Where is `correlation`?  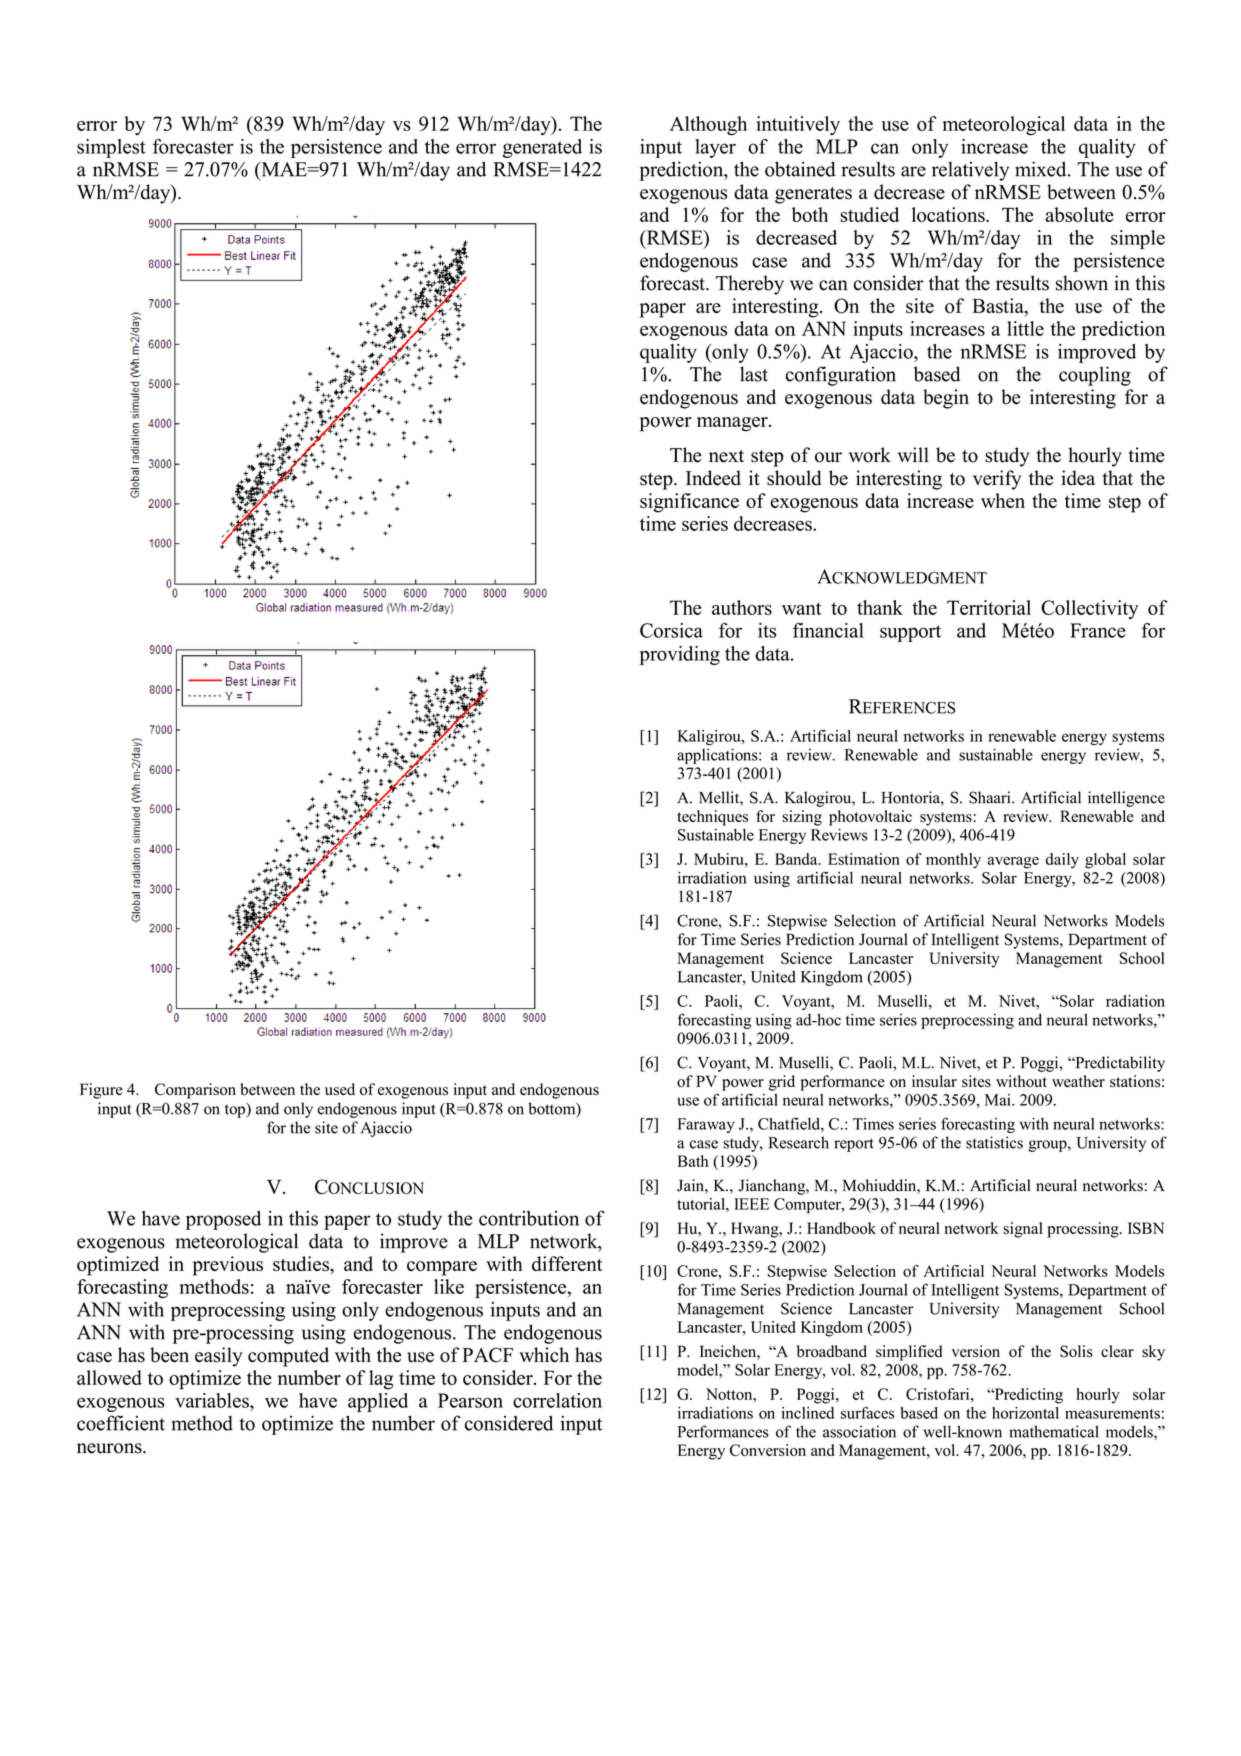
correlation is located at coordinates (557, 1400).
